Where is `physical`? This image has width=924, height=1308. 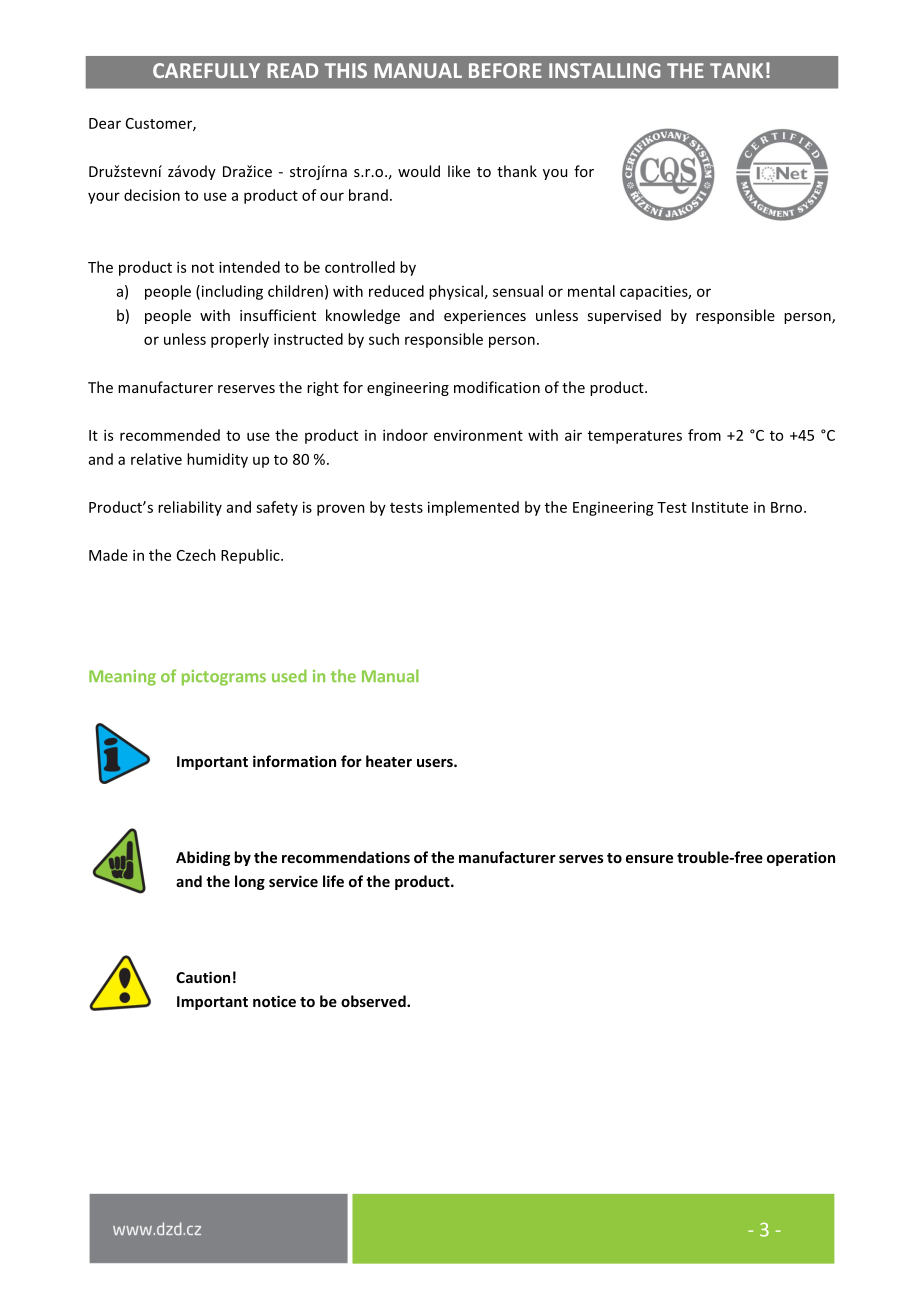
physical is located at coordinates (456, 292).
